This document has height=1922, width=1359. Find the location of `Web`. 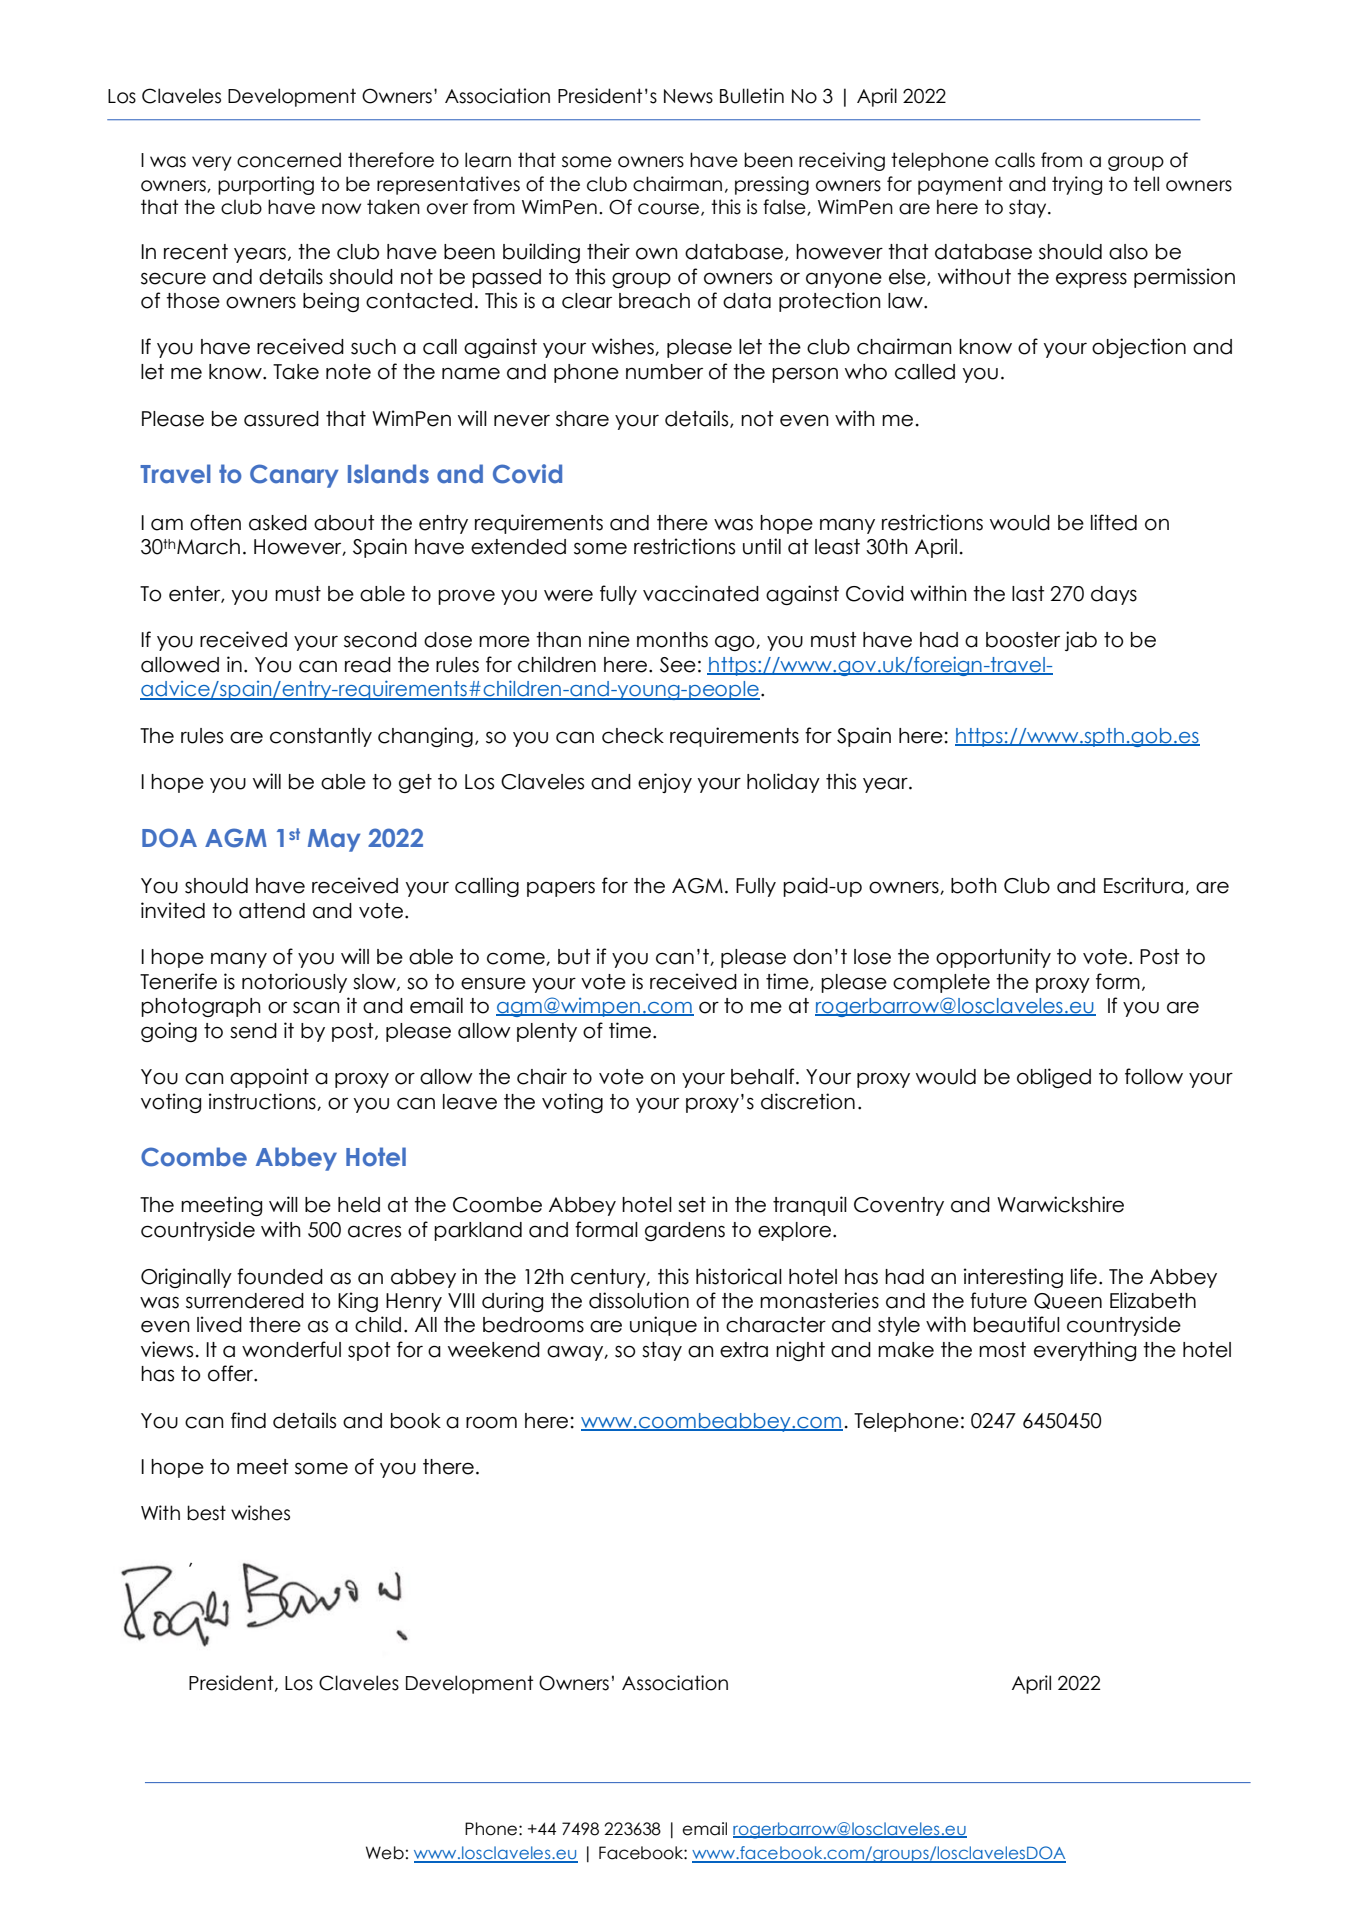

Web is located at coordinates (385, 1853).
